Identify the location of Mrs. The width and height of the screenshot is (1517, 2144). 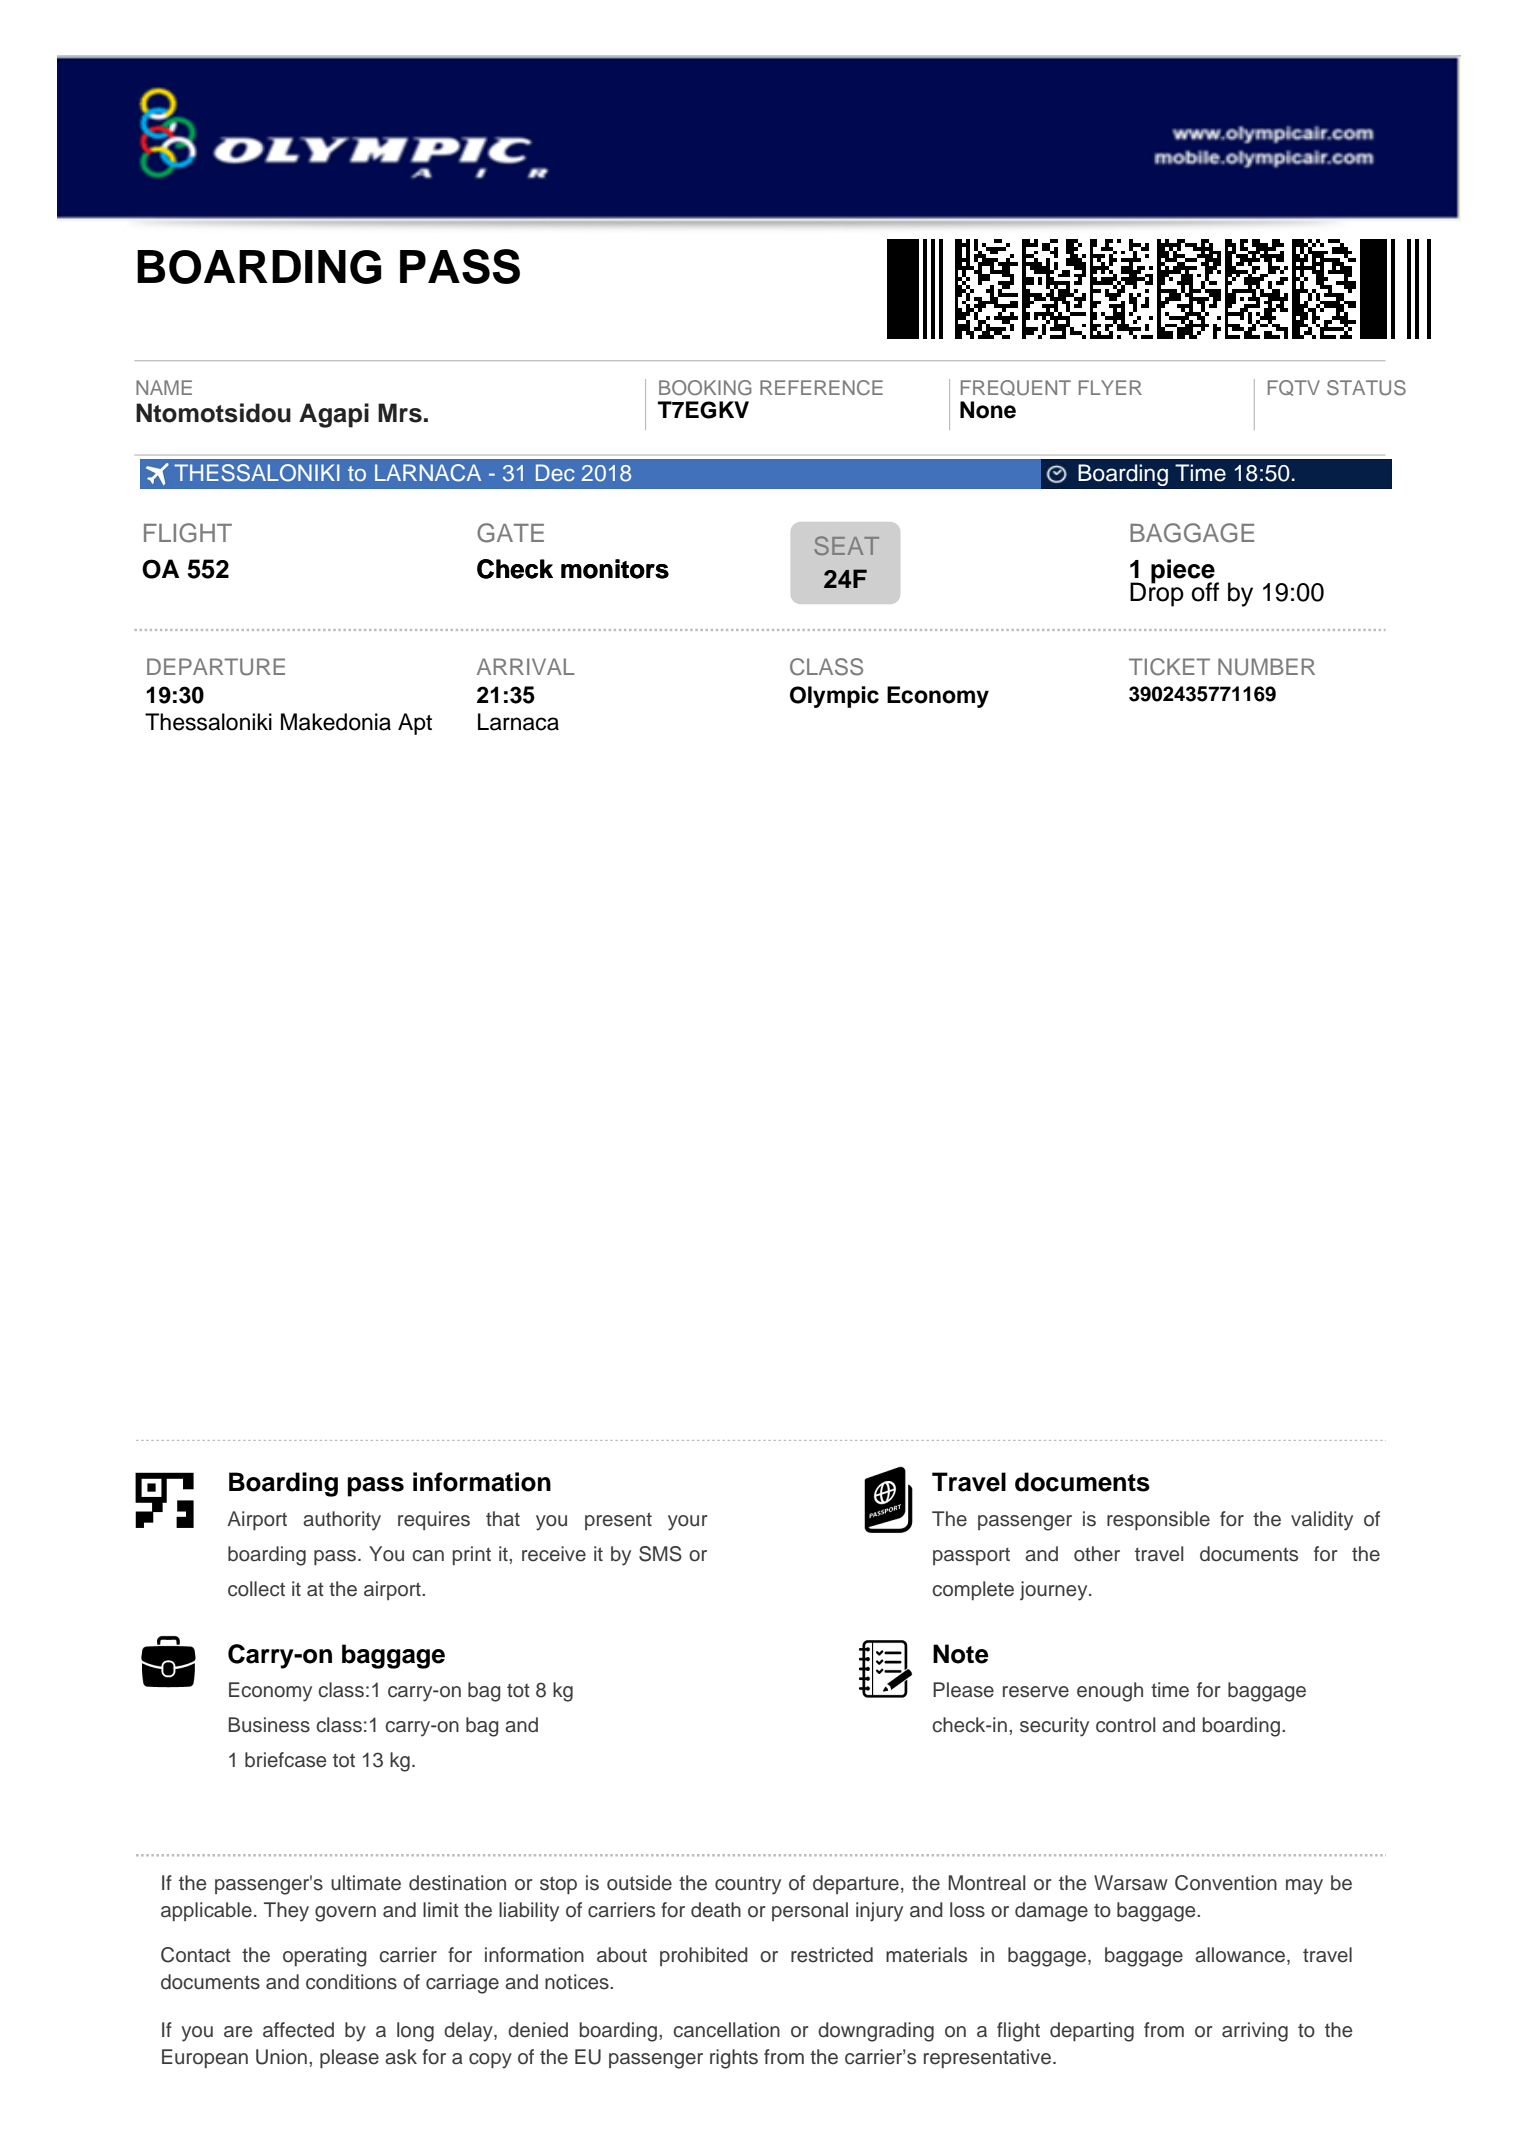
(400, 413).
